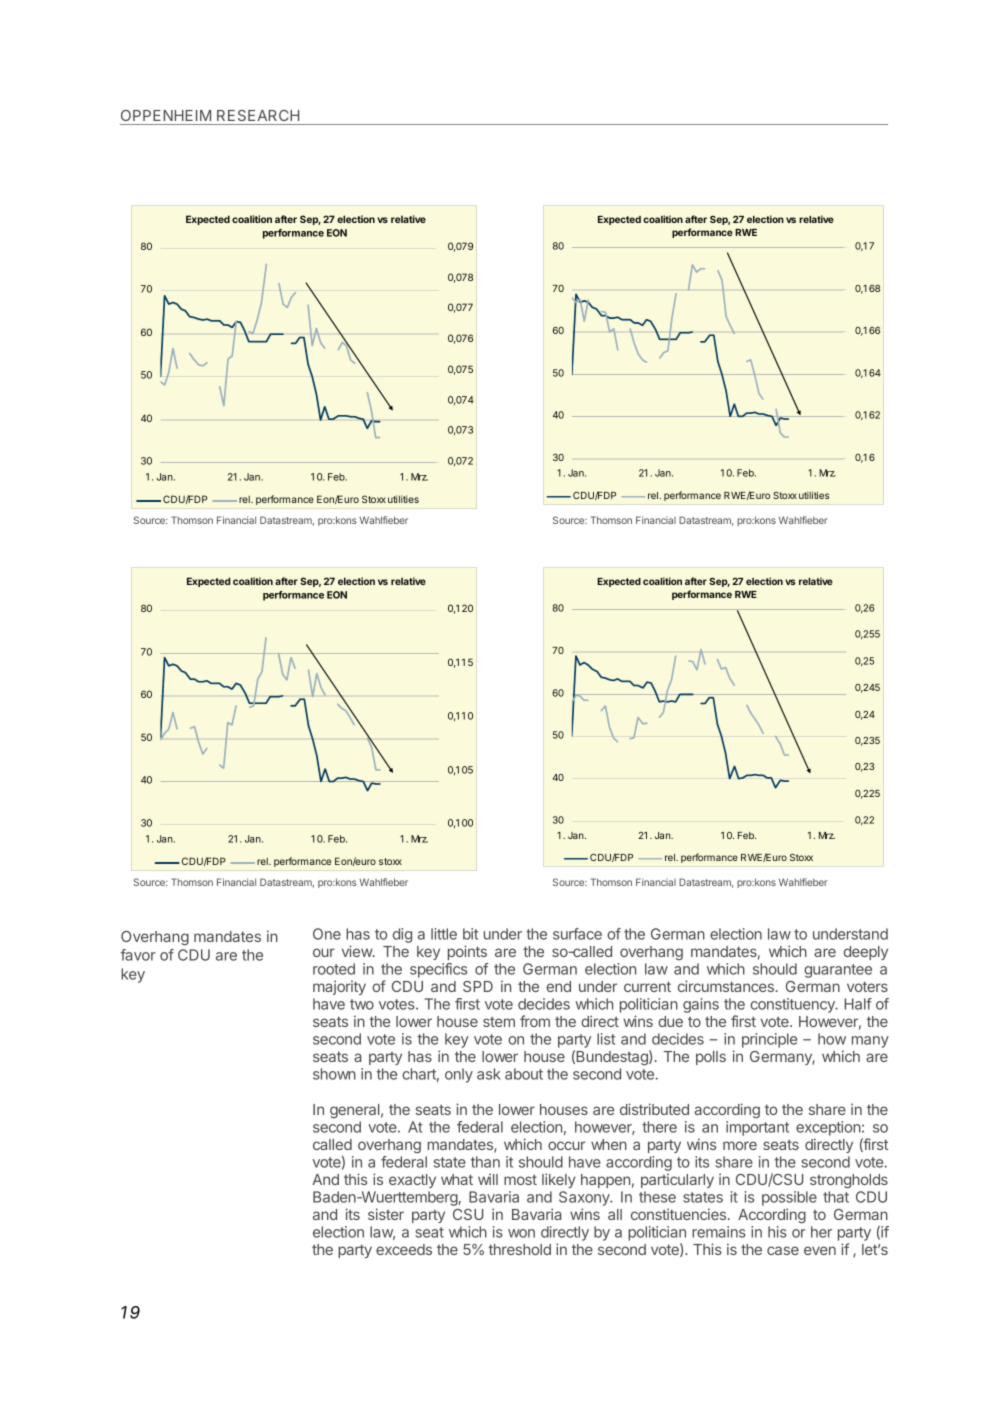 The width and height of the screenshot is (1008, 1426). I want to click on One, so click(327, 934).
